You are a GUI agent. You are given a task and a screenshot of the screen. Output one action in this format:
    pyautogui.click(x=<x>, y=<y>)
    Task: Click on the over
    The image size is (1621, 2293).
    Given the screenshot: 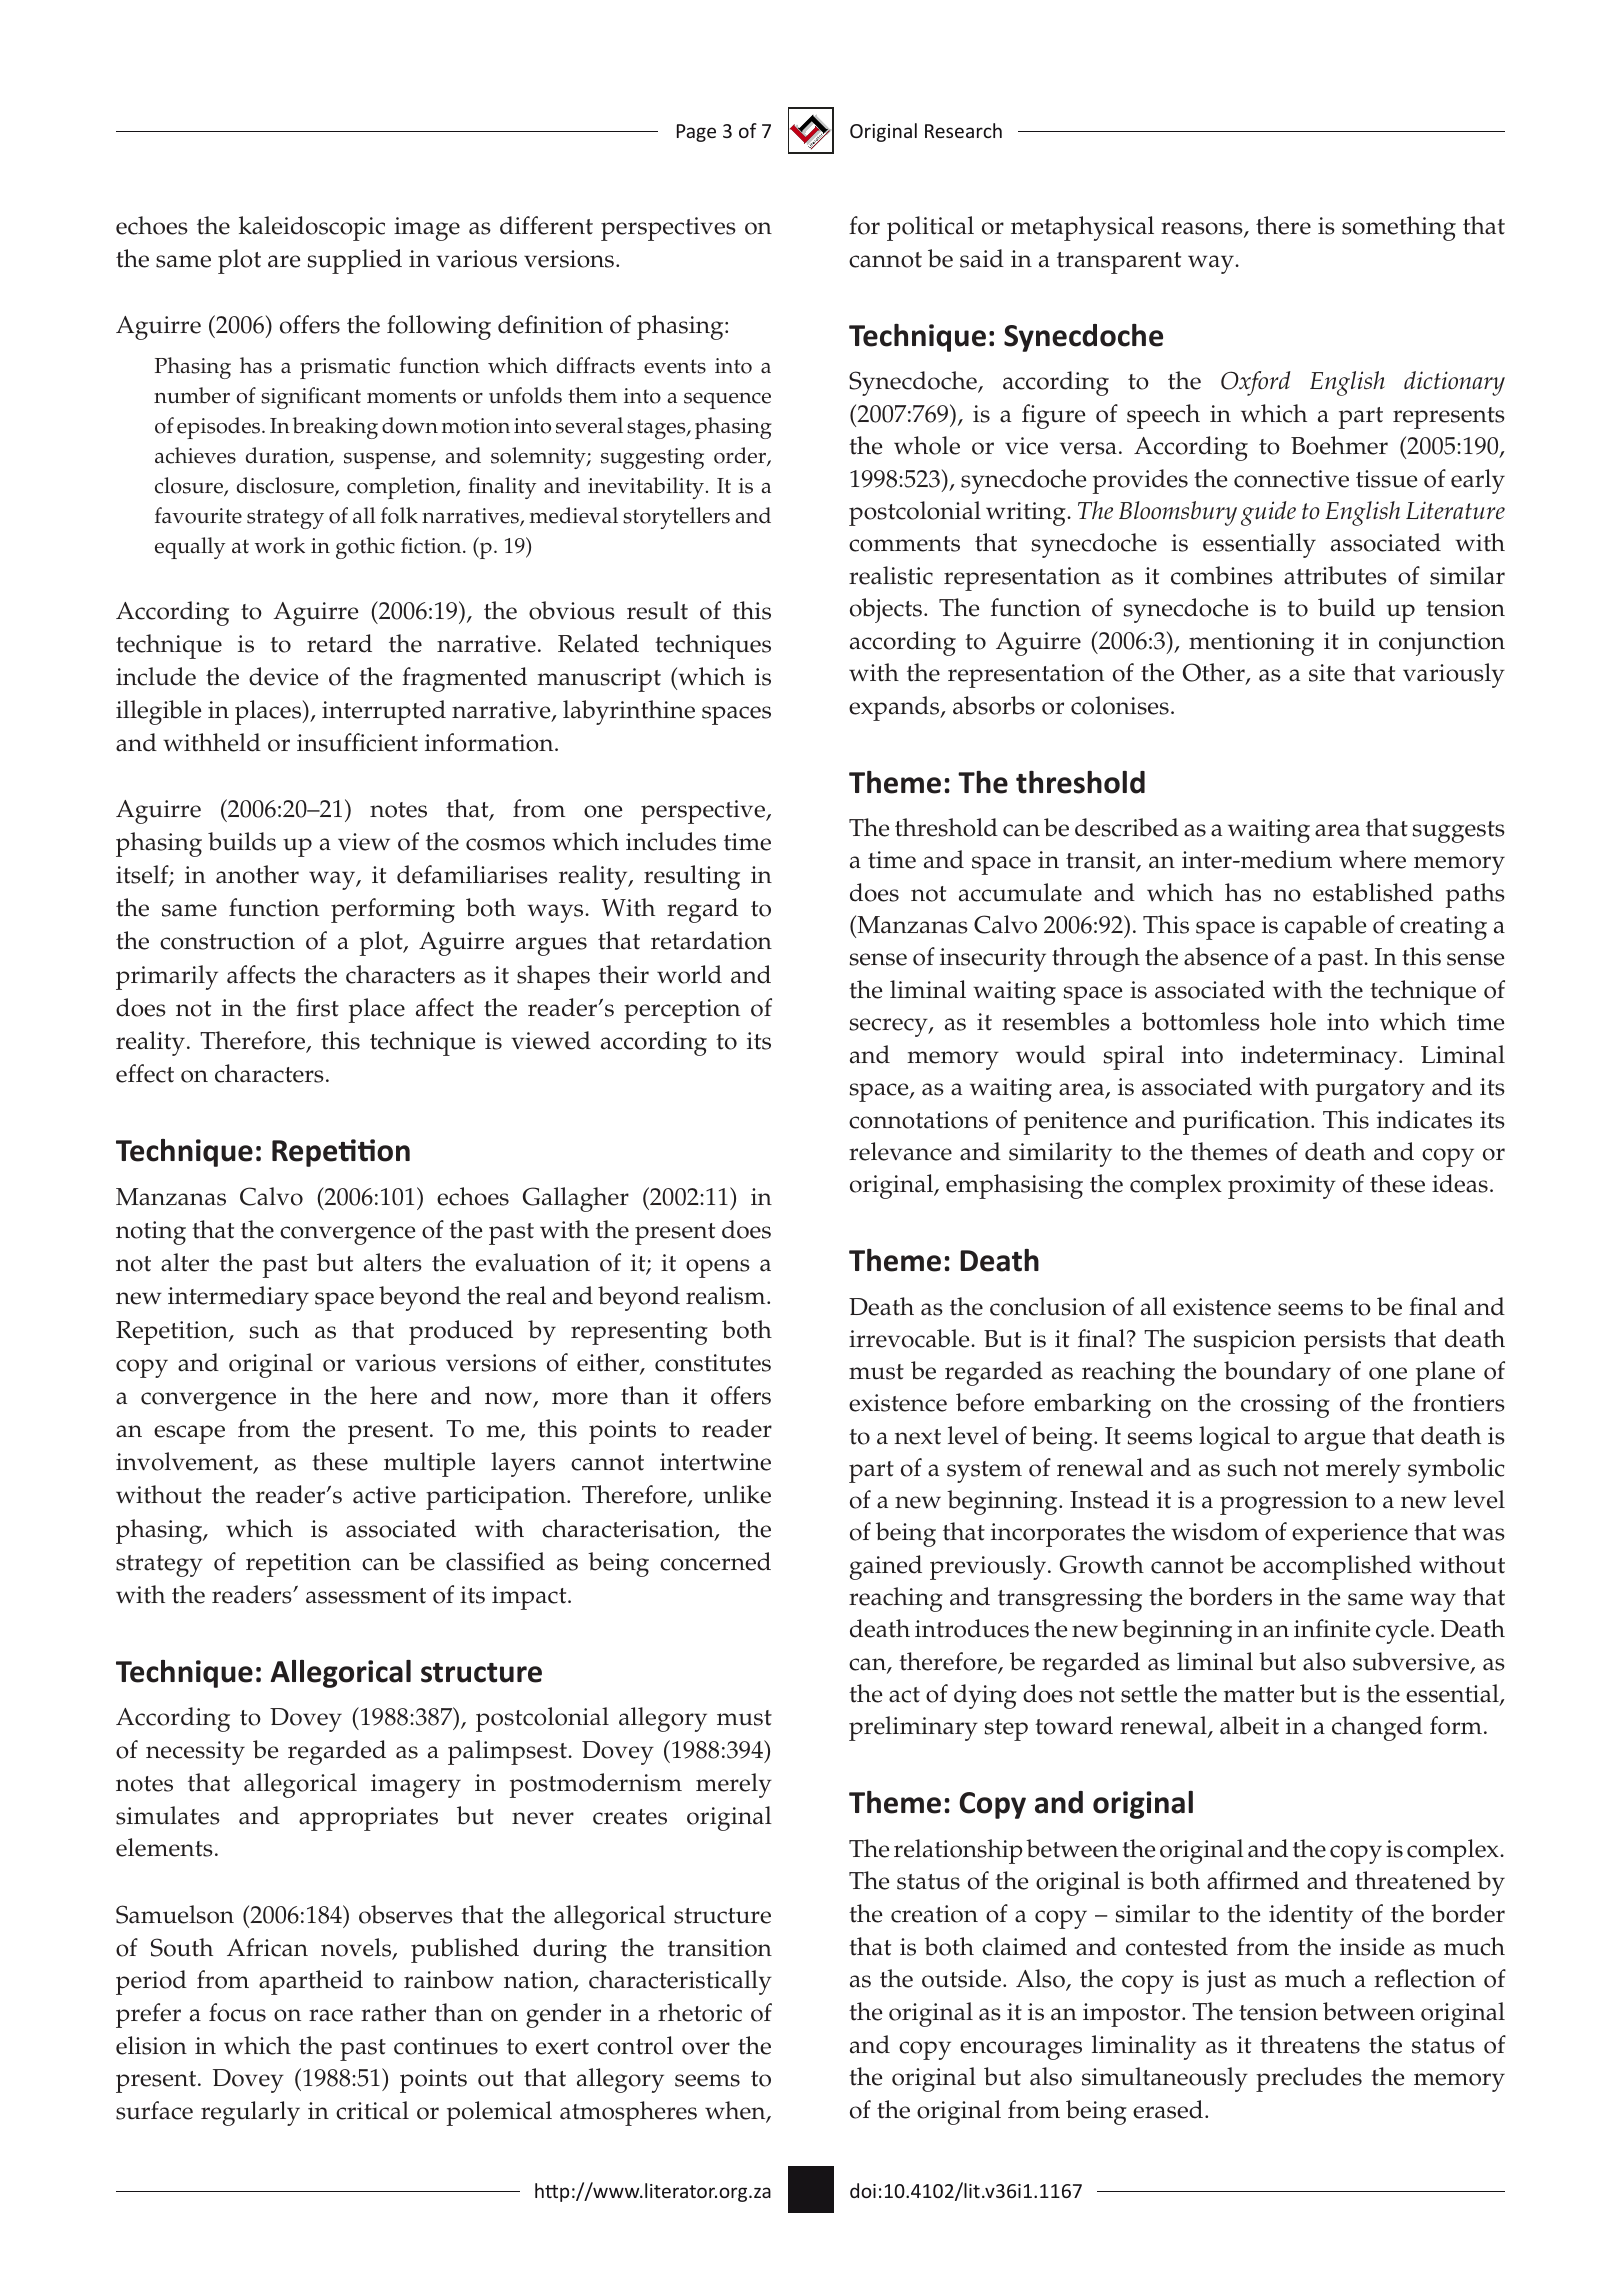 What is the action you would take?
    pyautogui.click(x=706, y=2048)
